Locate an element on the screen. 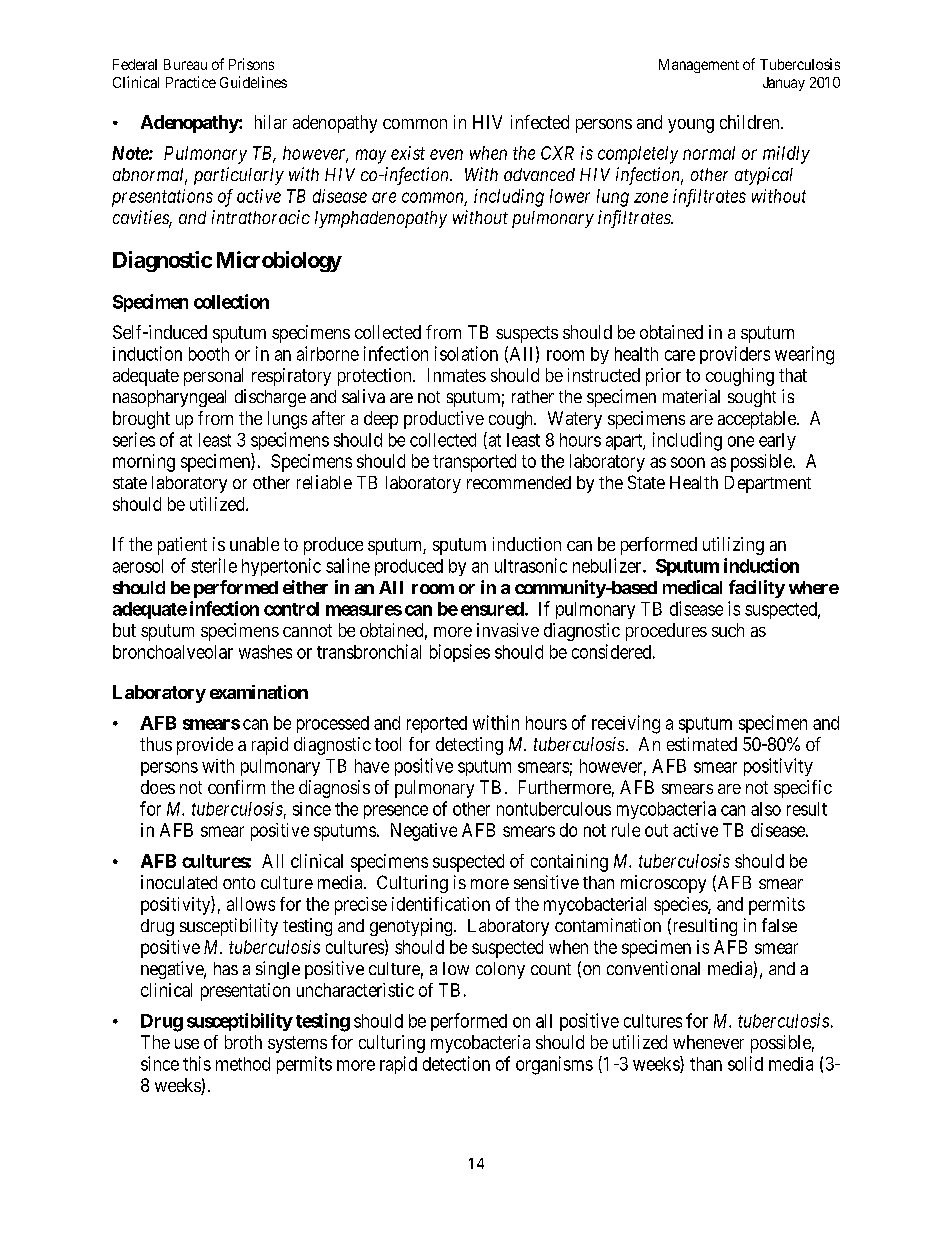 Image resolution: width=952 pixels, height=1233 pixels. use is located at coordinates (187, 1044).
